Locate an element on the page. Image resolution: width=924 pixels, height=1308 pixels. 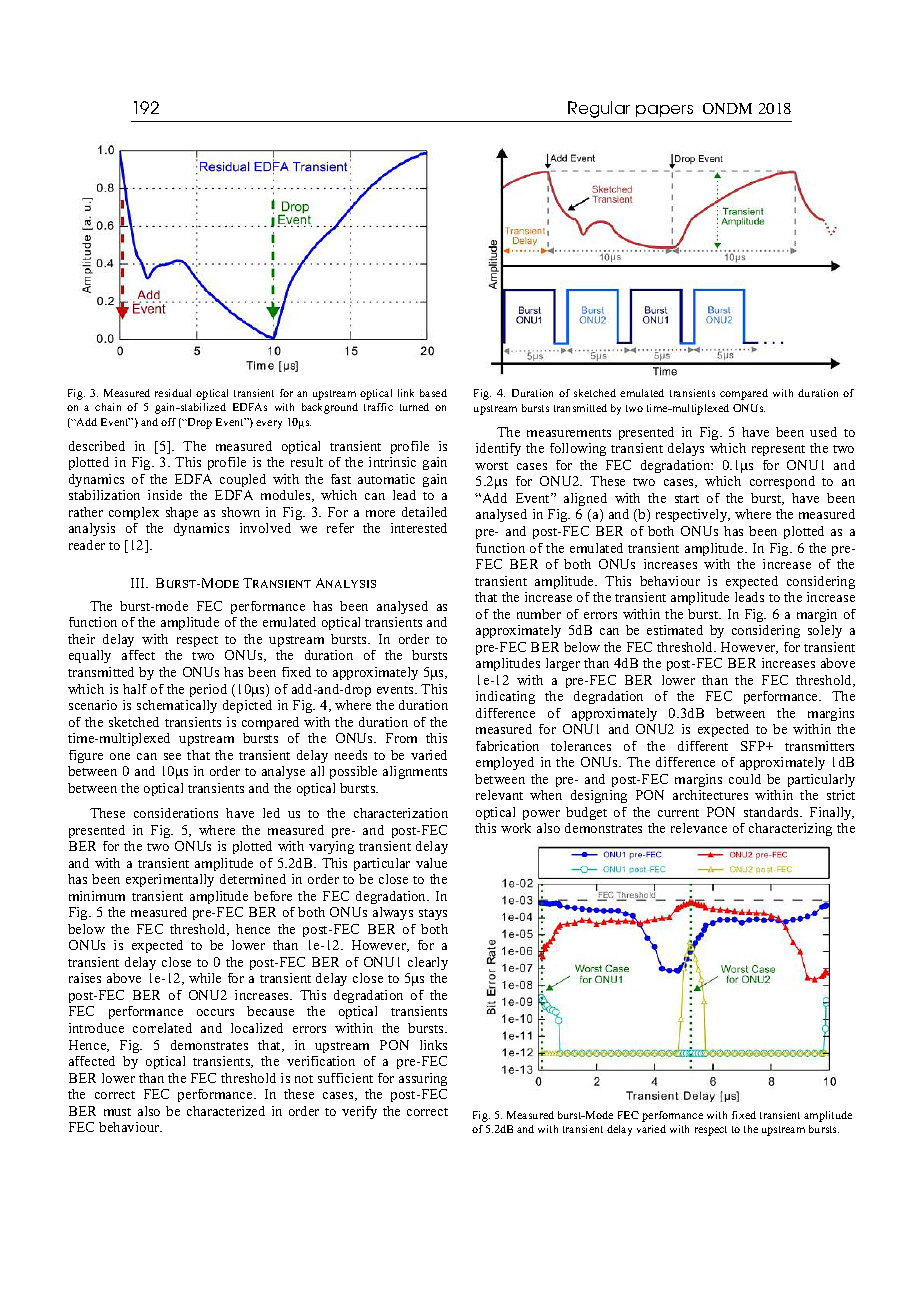
clearly is located at coordinates (428, 963).
